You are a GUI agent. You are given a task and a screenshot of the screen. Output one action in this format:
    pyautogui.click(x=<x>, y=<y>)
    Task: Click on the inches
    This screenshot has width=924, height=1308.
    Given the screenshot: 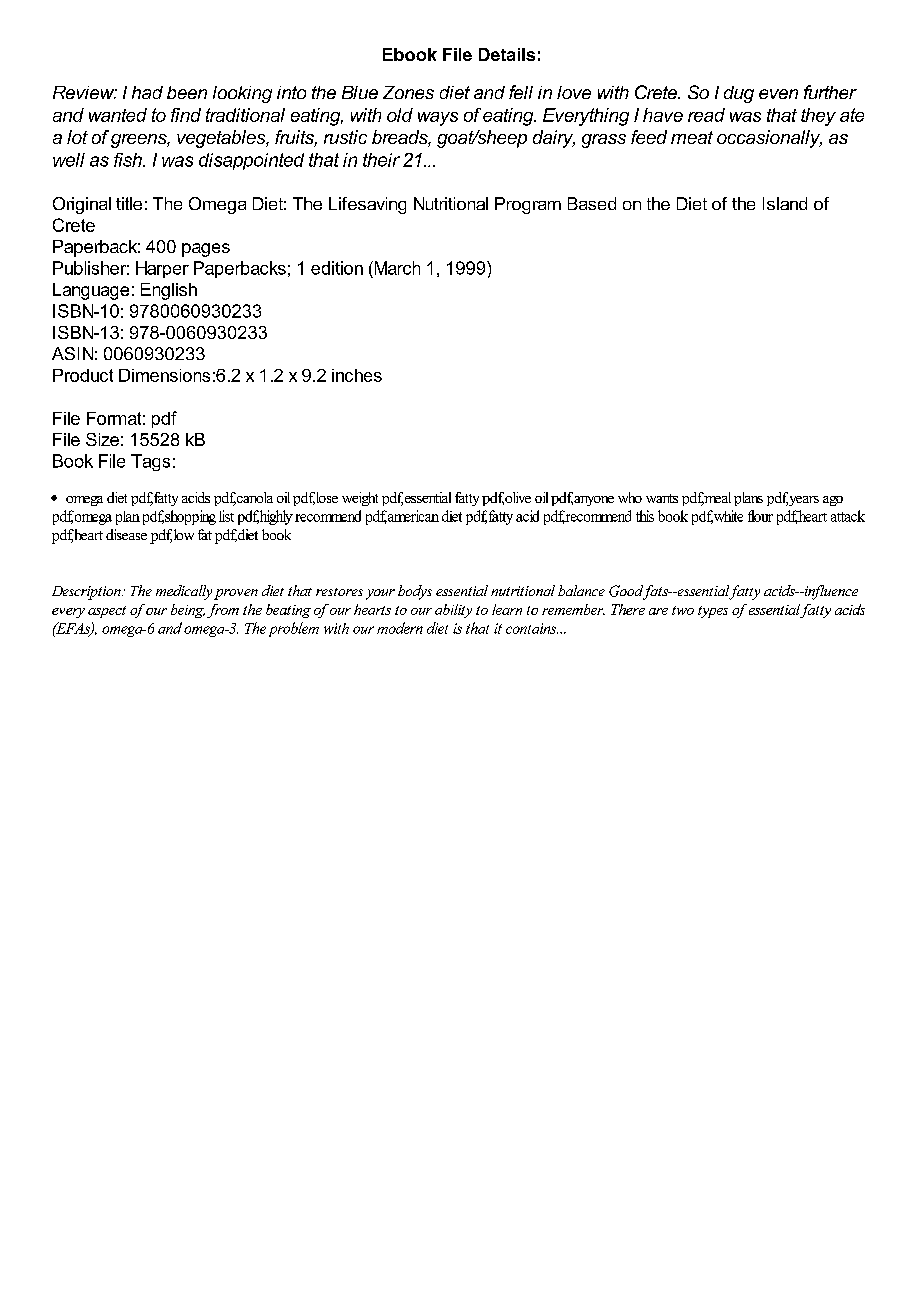 What is the action you would take?
    pyautogui.click(x=357, y=375)
